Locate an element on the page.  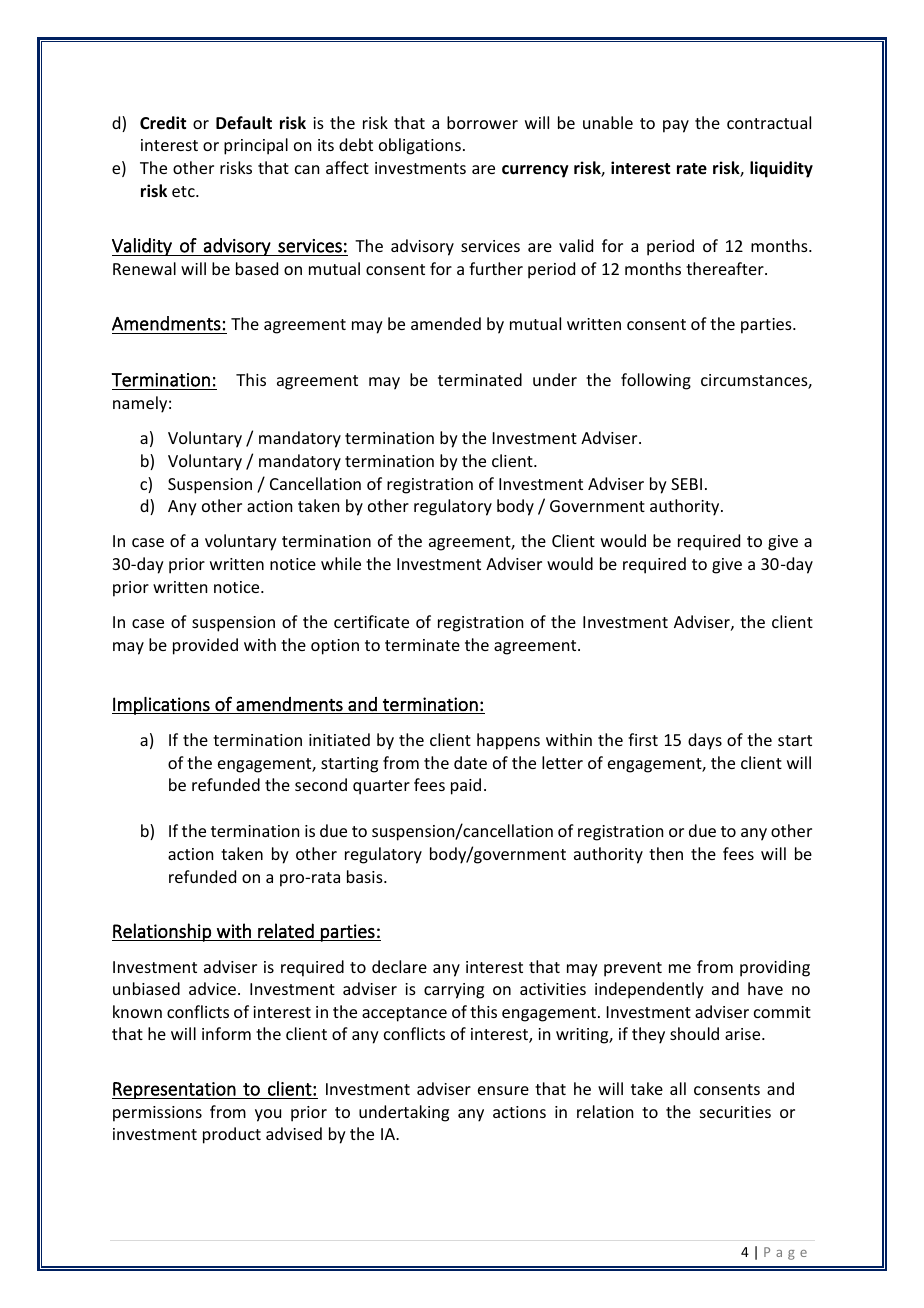
amended is located at coordinates (446, 323).
